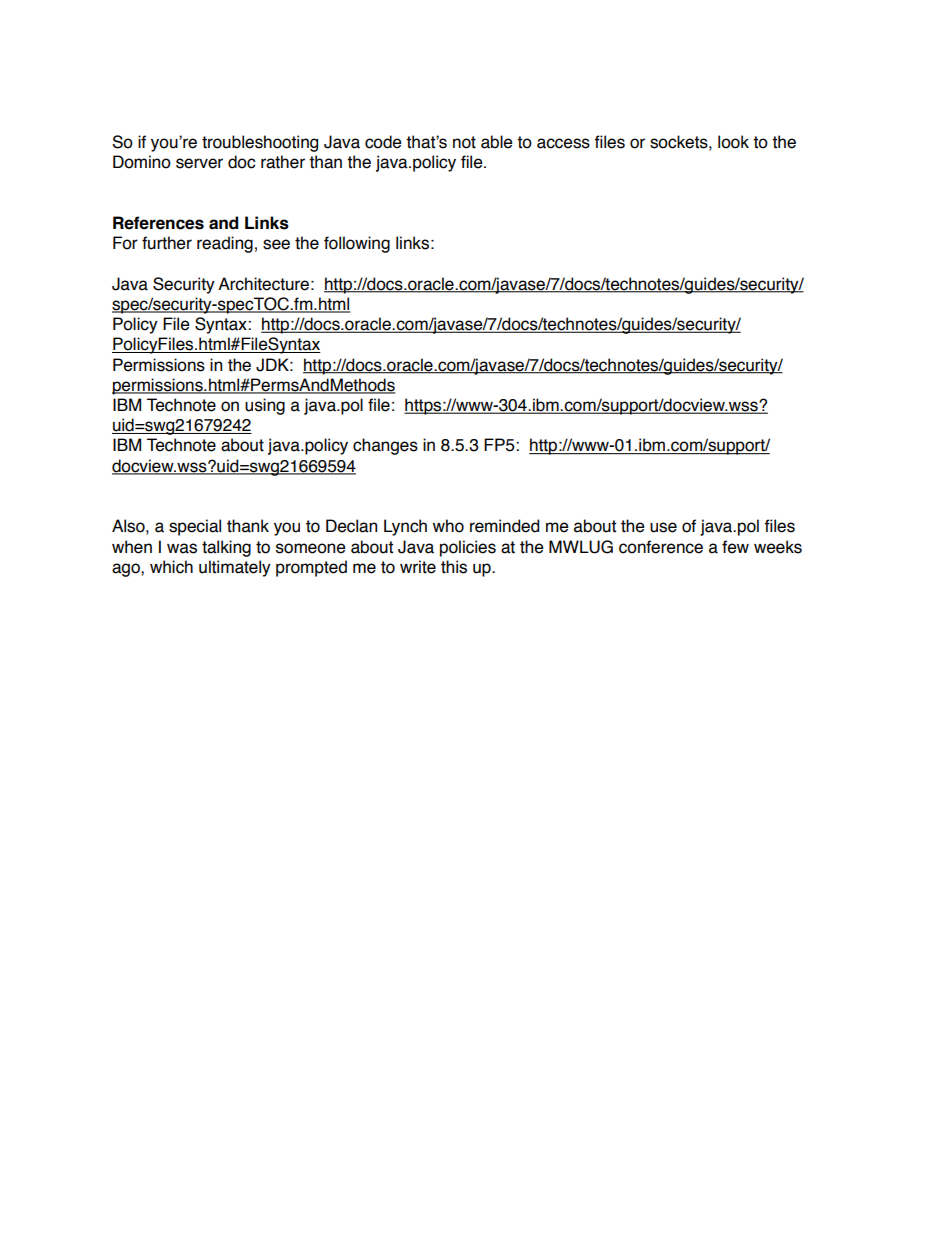 The image size is (952, 1233). What do you see at coordinates (735, 547) in the page?
I see `few` at bounding box center [735, 547].
